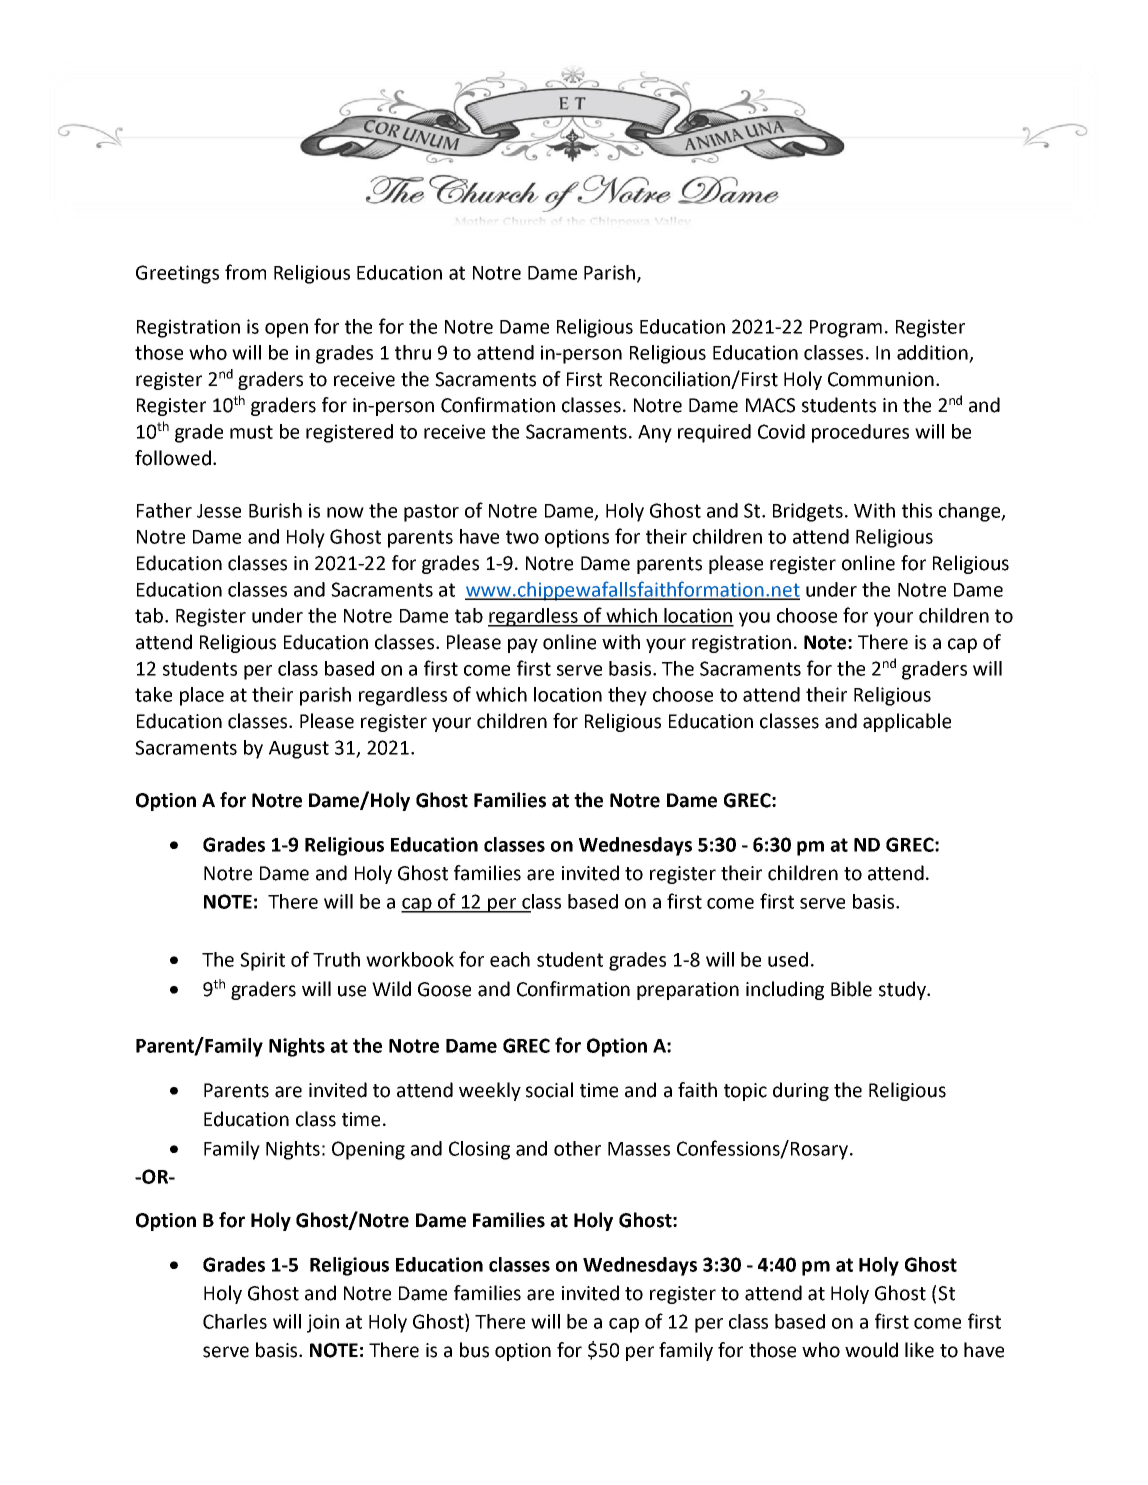 This screenshot has height=1485, width=1148. Describe the element at coordinates (846, 329) in the screenshot. I see `Program` at that location.
